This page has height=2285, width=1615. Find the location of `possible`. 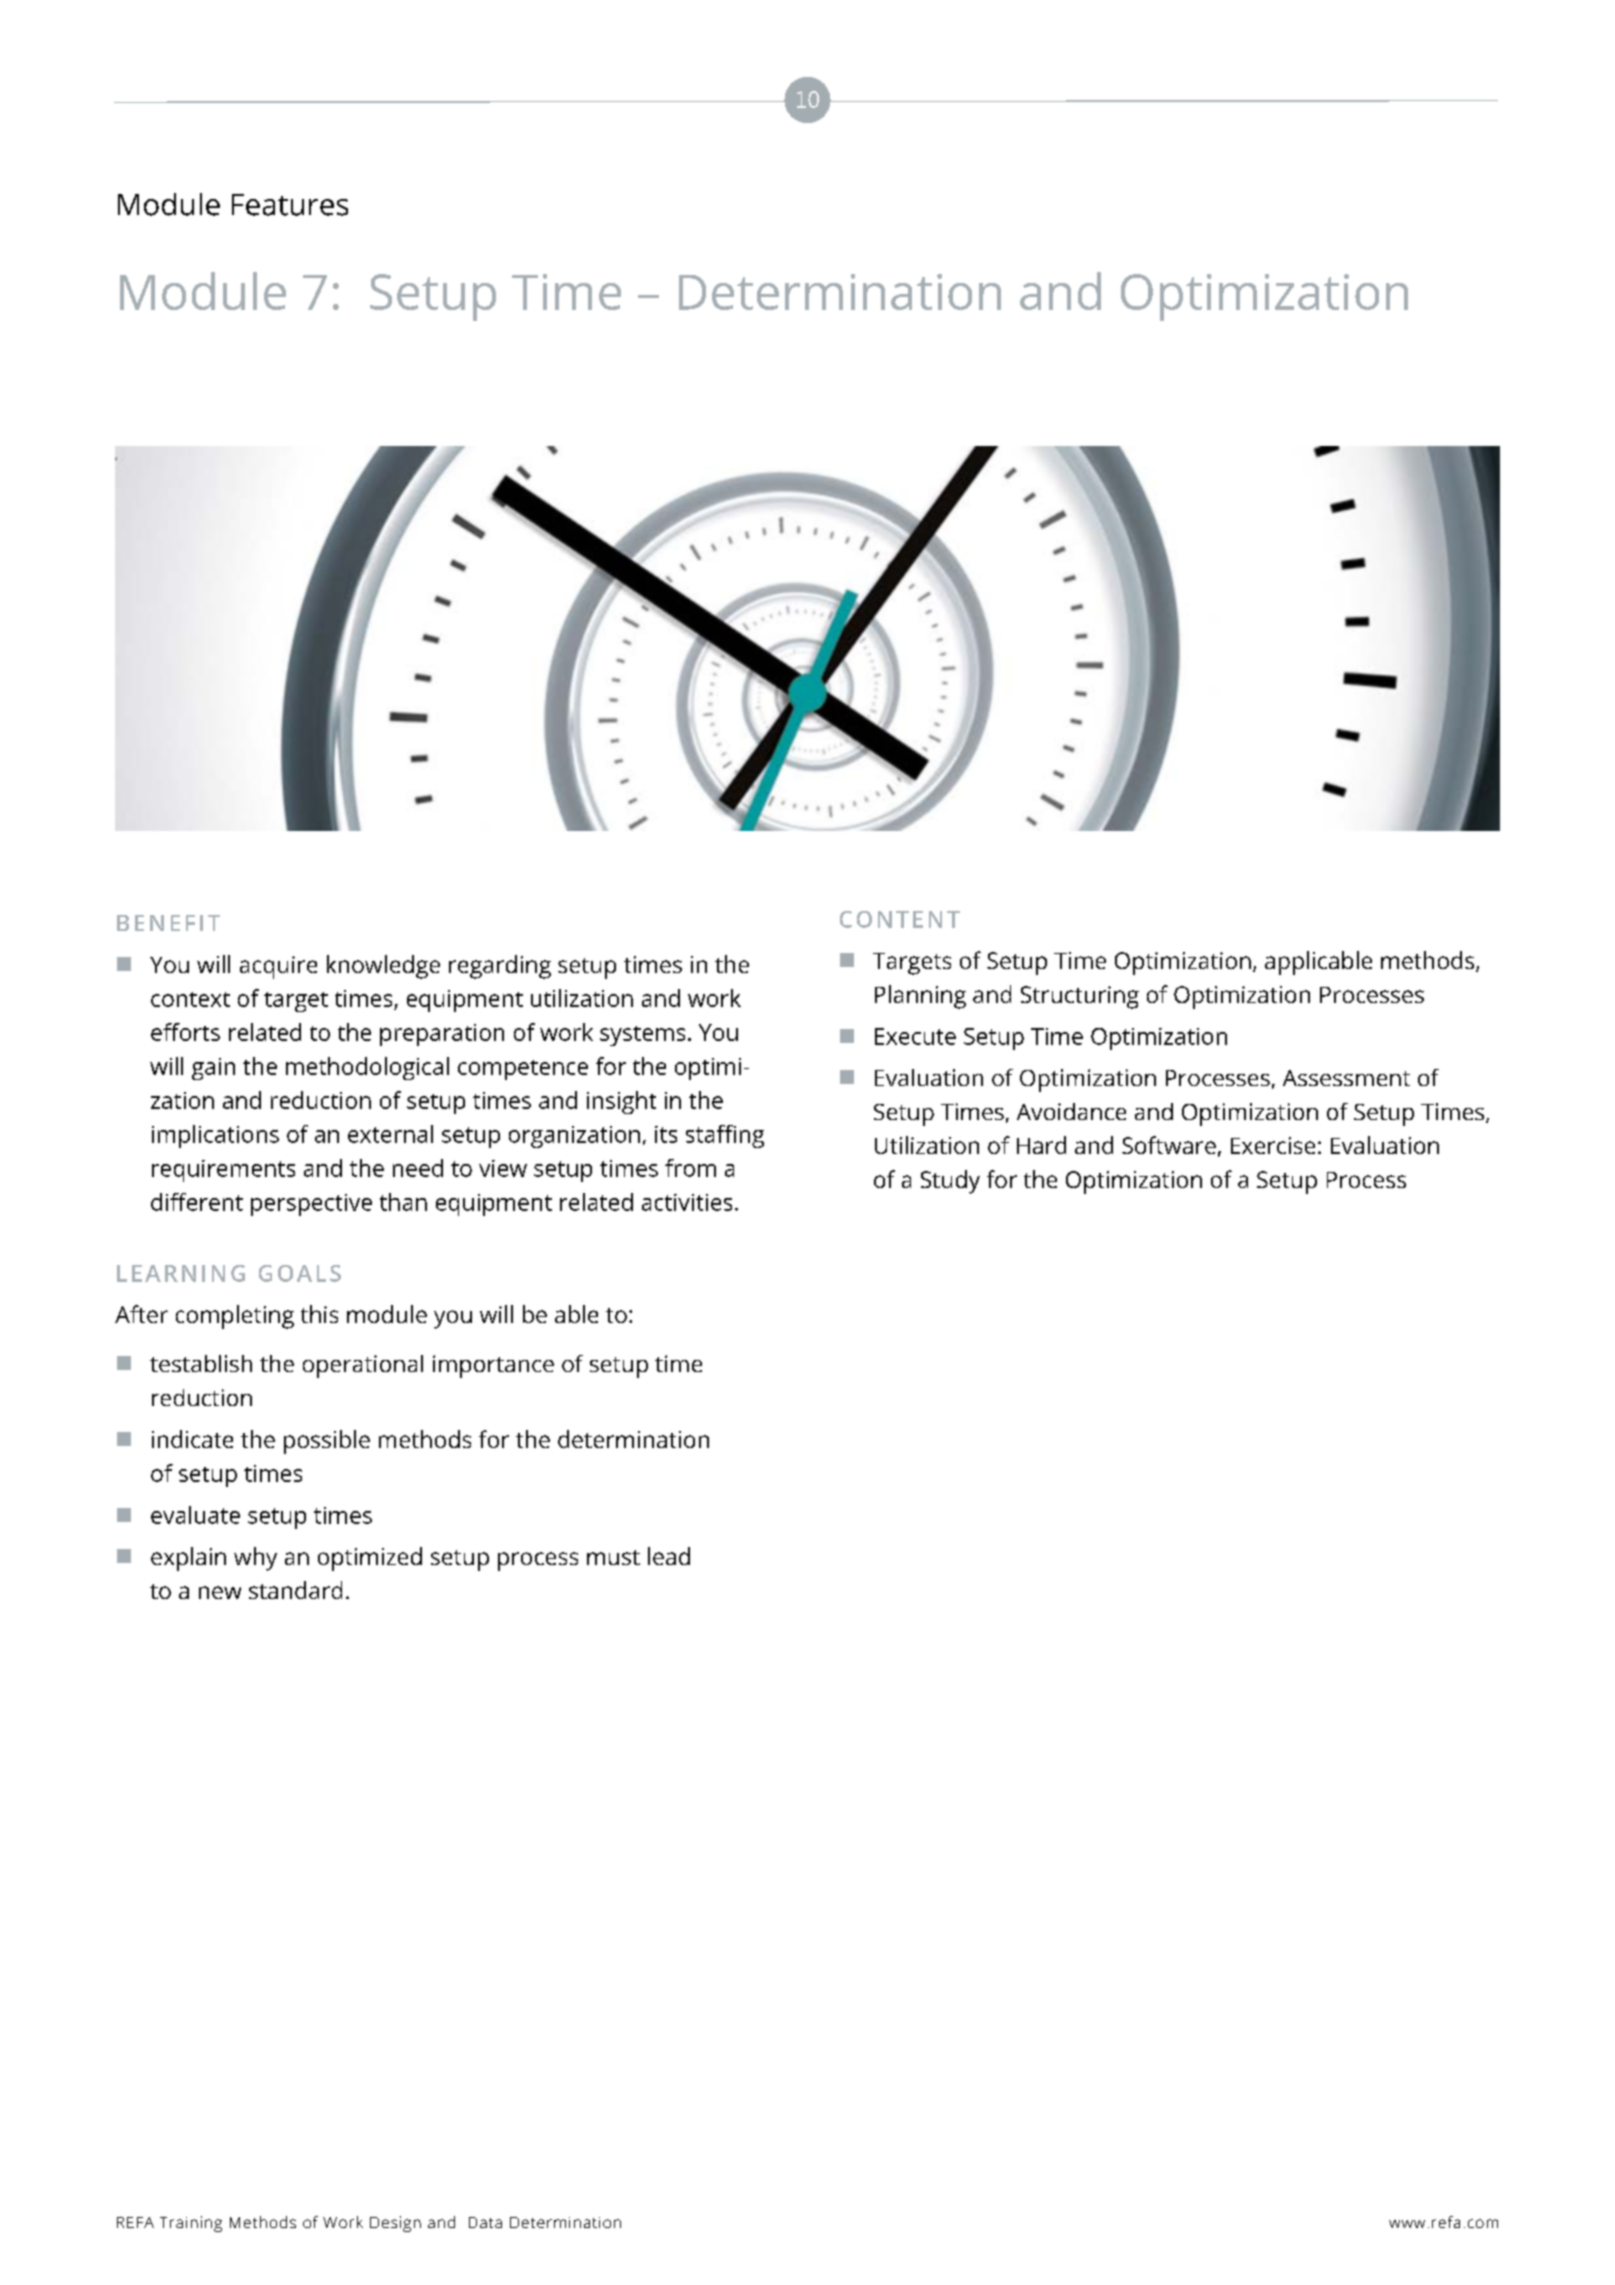

possible is located at coordinates (327, 1442).
